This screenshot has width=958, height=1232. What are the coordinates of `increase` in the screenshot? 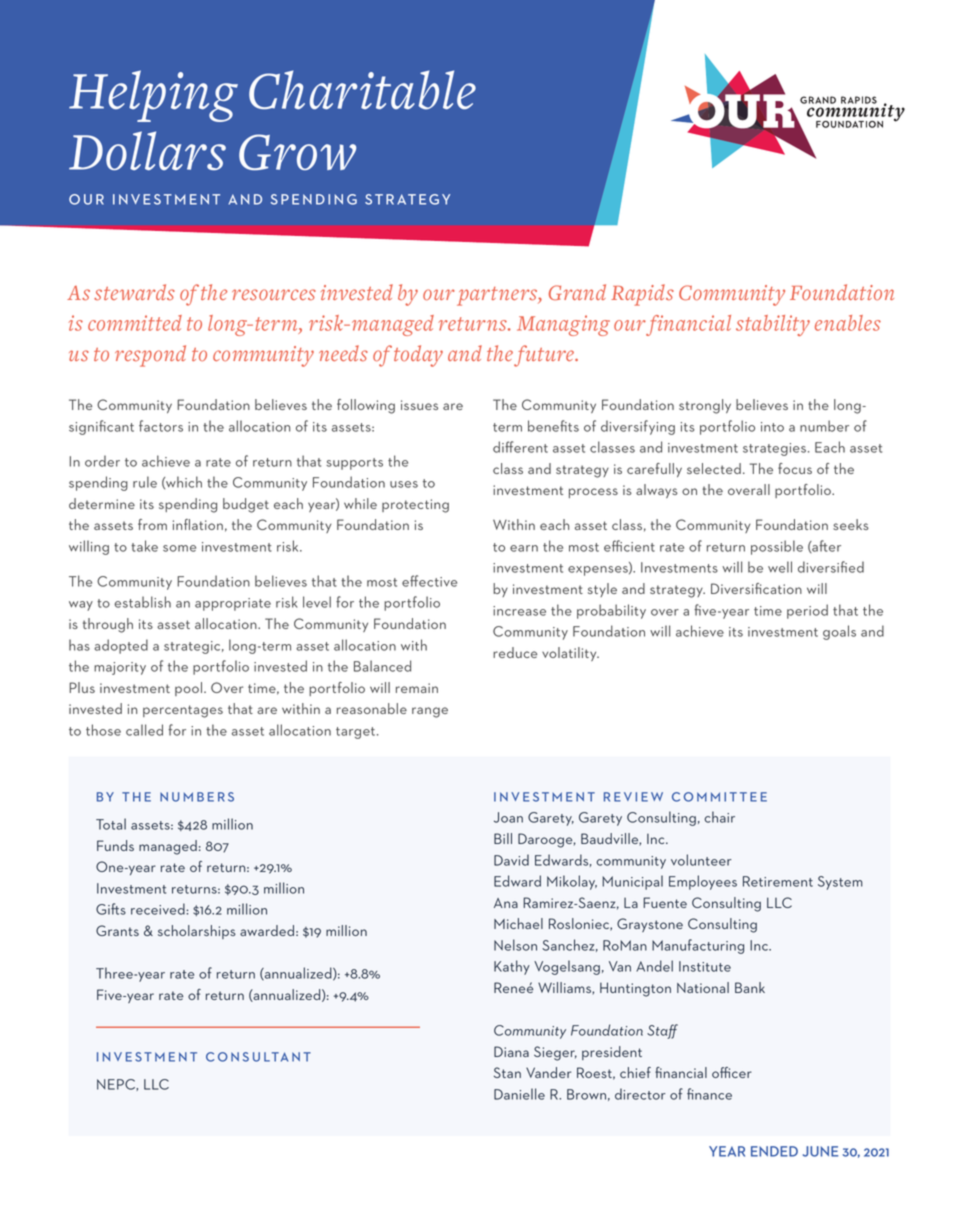 It's located at (519, 611).
